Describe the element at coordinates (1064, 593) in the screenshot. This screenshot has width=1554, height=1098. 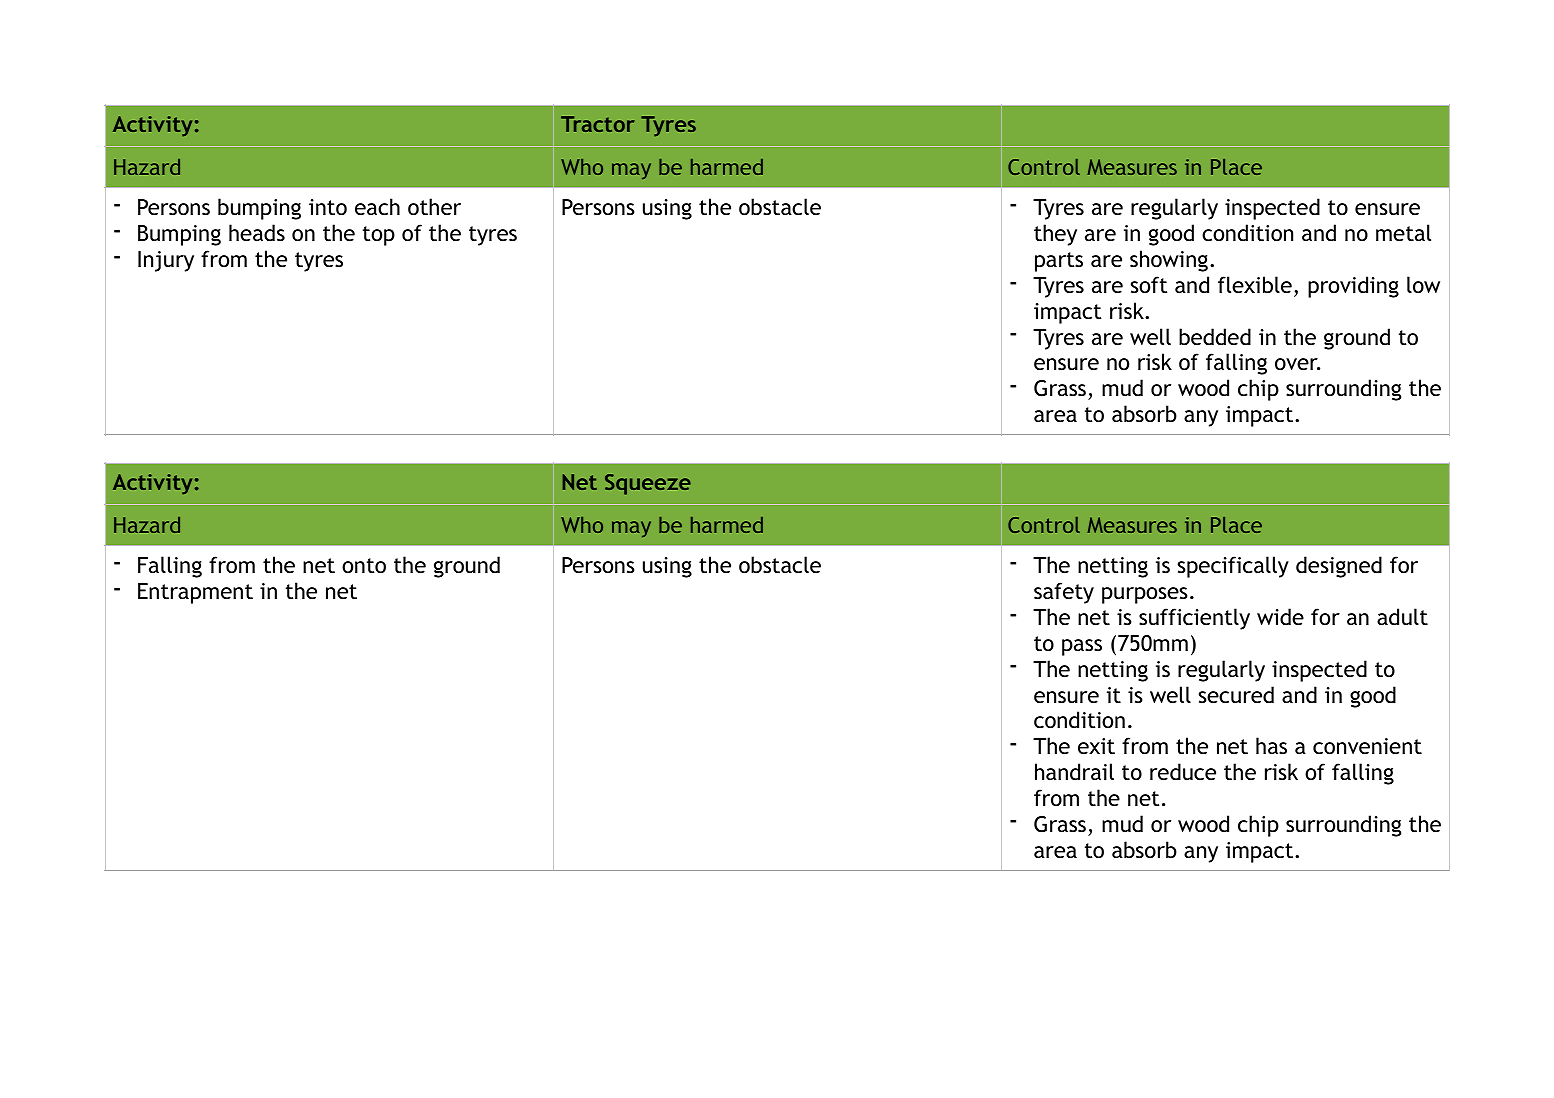
I see `safety` at that location.
